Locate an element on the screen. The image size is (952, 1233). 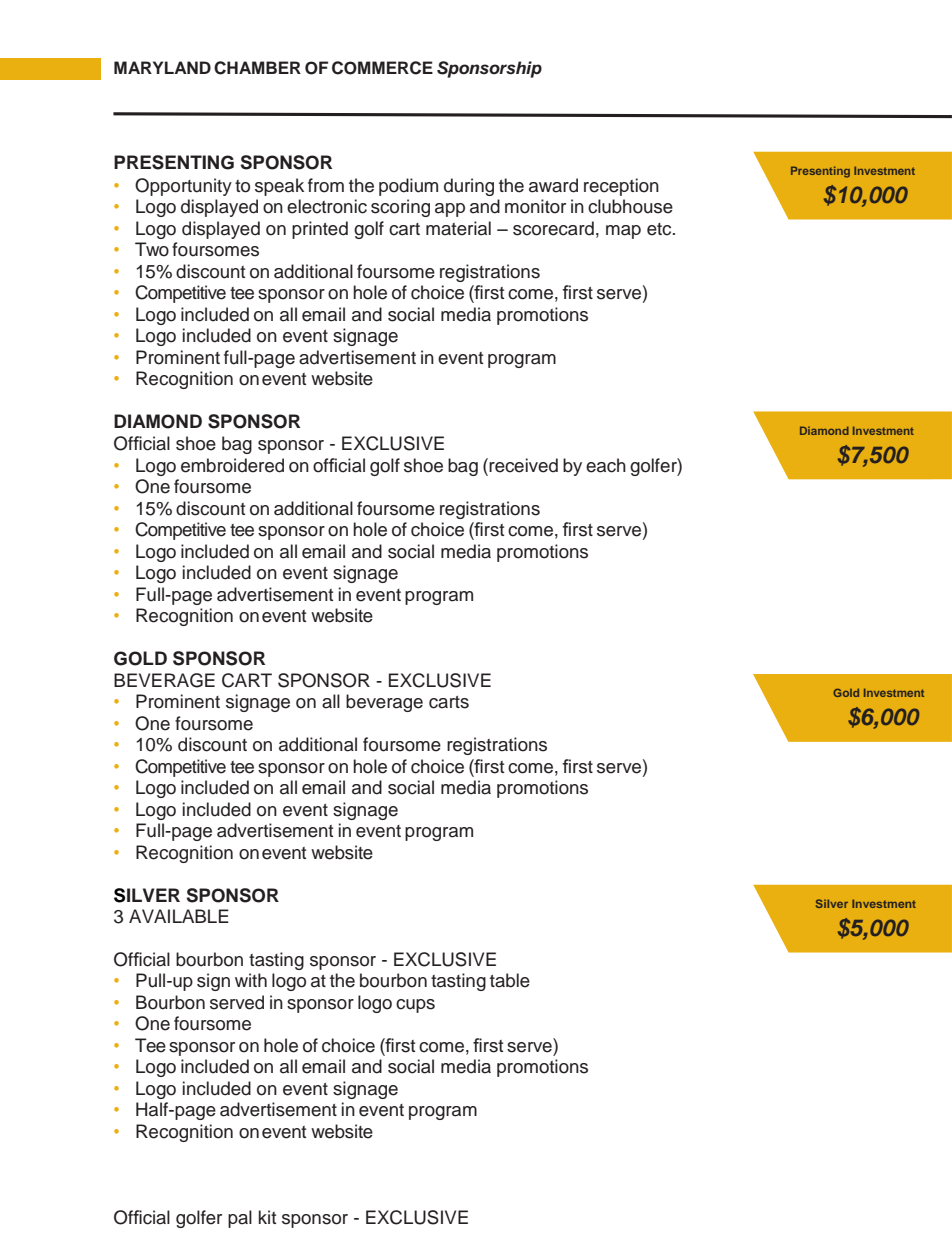
received is located at coordinates (523, 465).
